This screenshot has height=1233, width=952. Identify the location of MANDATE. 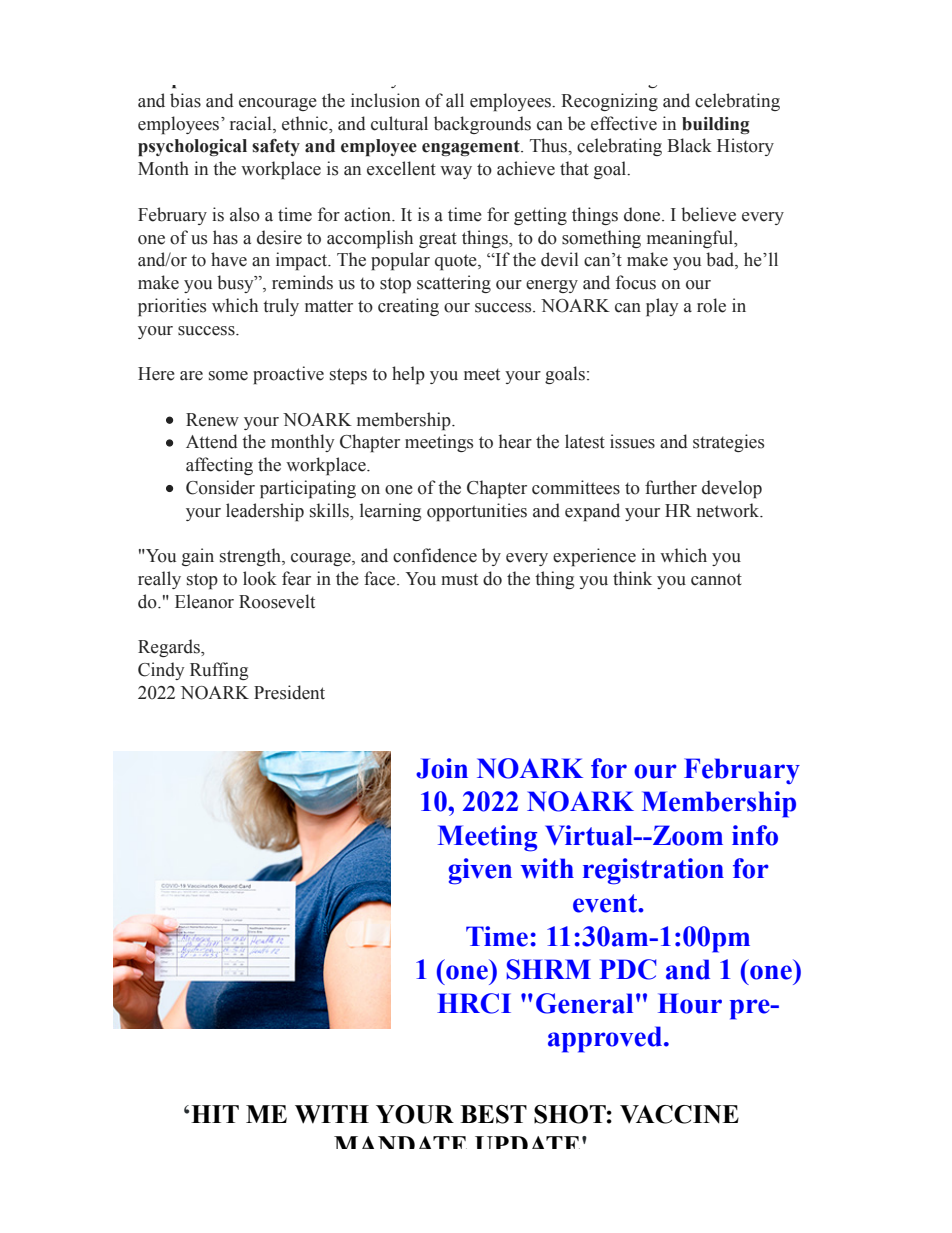
(400, 1142).
